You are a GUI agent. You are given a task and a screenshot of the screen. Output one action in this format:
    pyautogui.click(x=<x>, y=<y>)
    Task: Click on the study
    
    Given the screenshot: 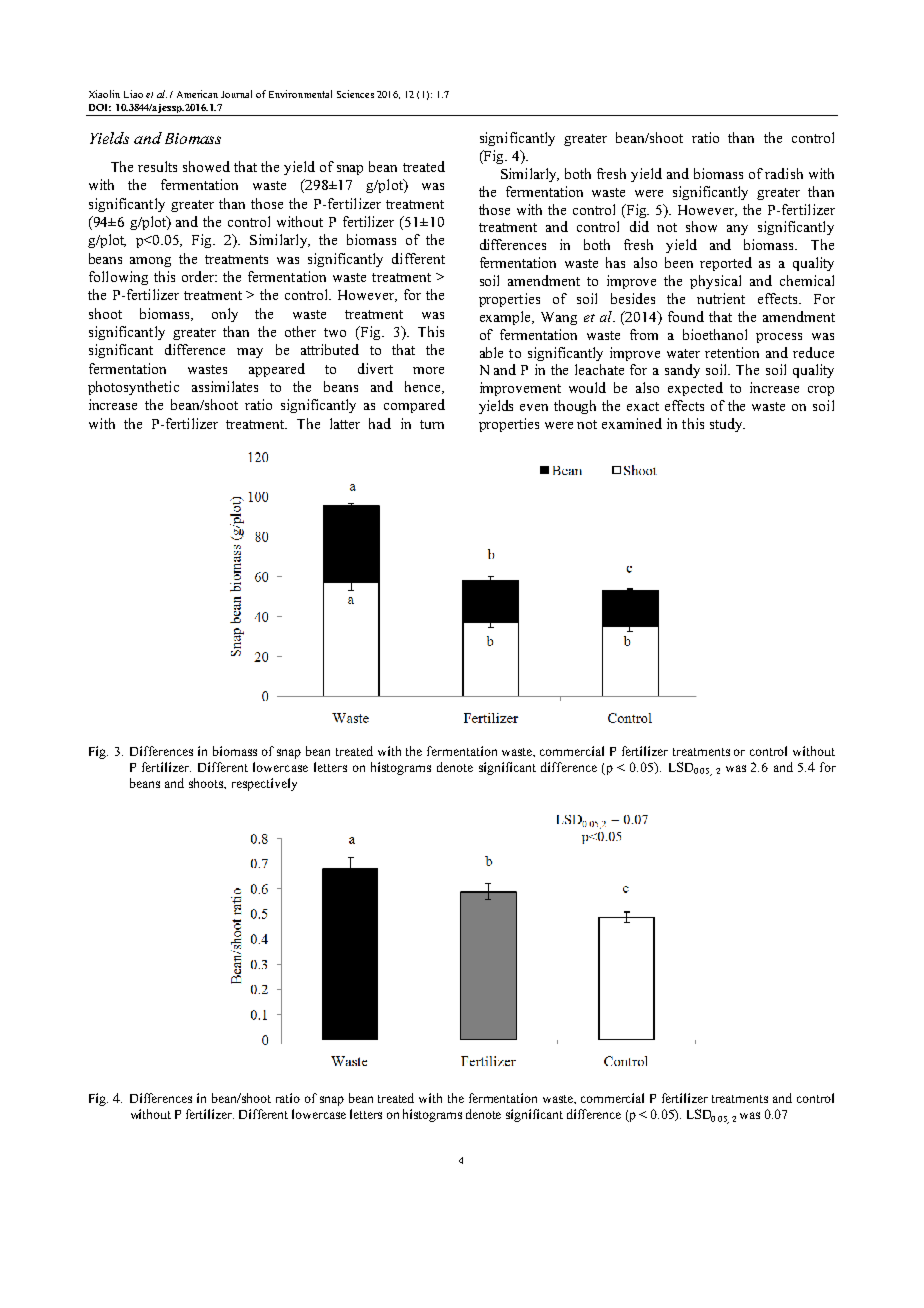 What is the action you would take?
    pyautogui.click(x=727, y=425)
